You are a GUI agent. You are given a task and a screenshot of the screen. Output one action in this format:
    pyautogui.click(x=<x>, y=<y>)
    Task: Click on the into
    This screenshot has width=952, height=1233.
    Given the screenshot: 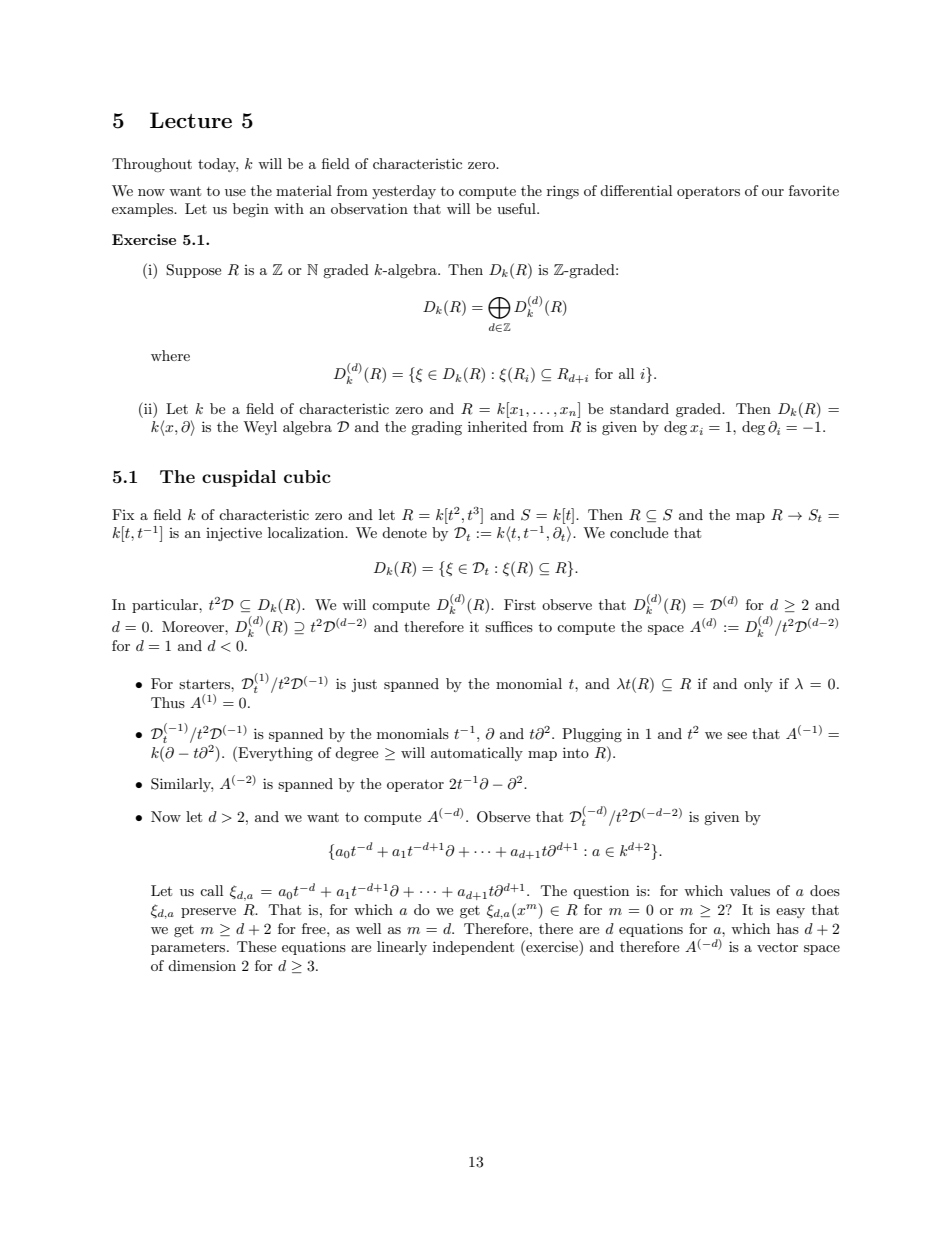 What is the action you would take?
    pyautogui.click(x=576, y=752)
